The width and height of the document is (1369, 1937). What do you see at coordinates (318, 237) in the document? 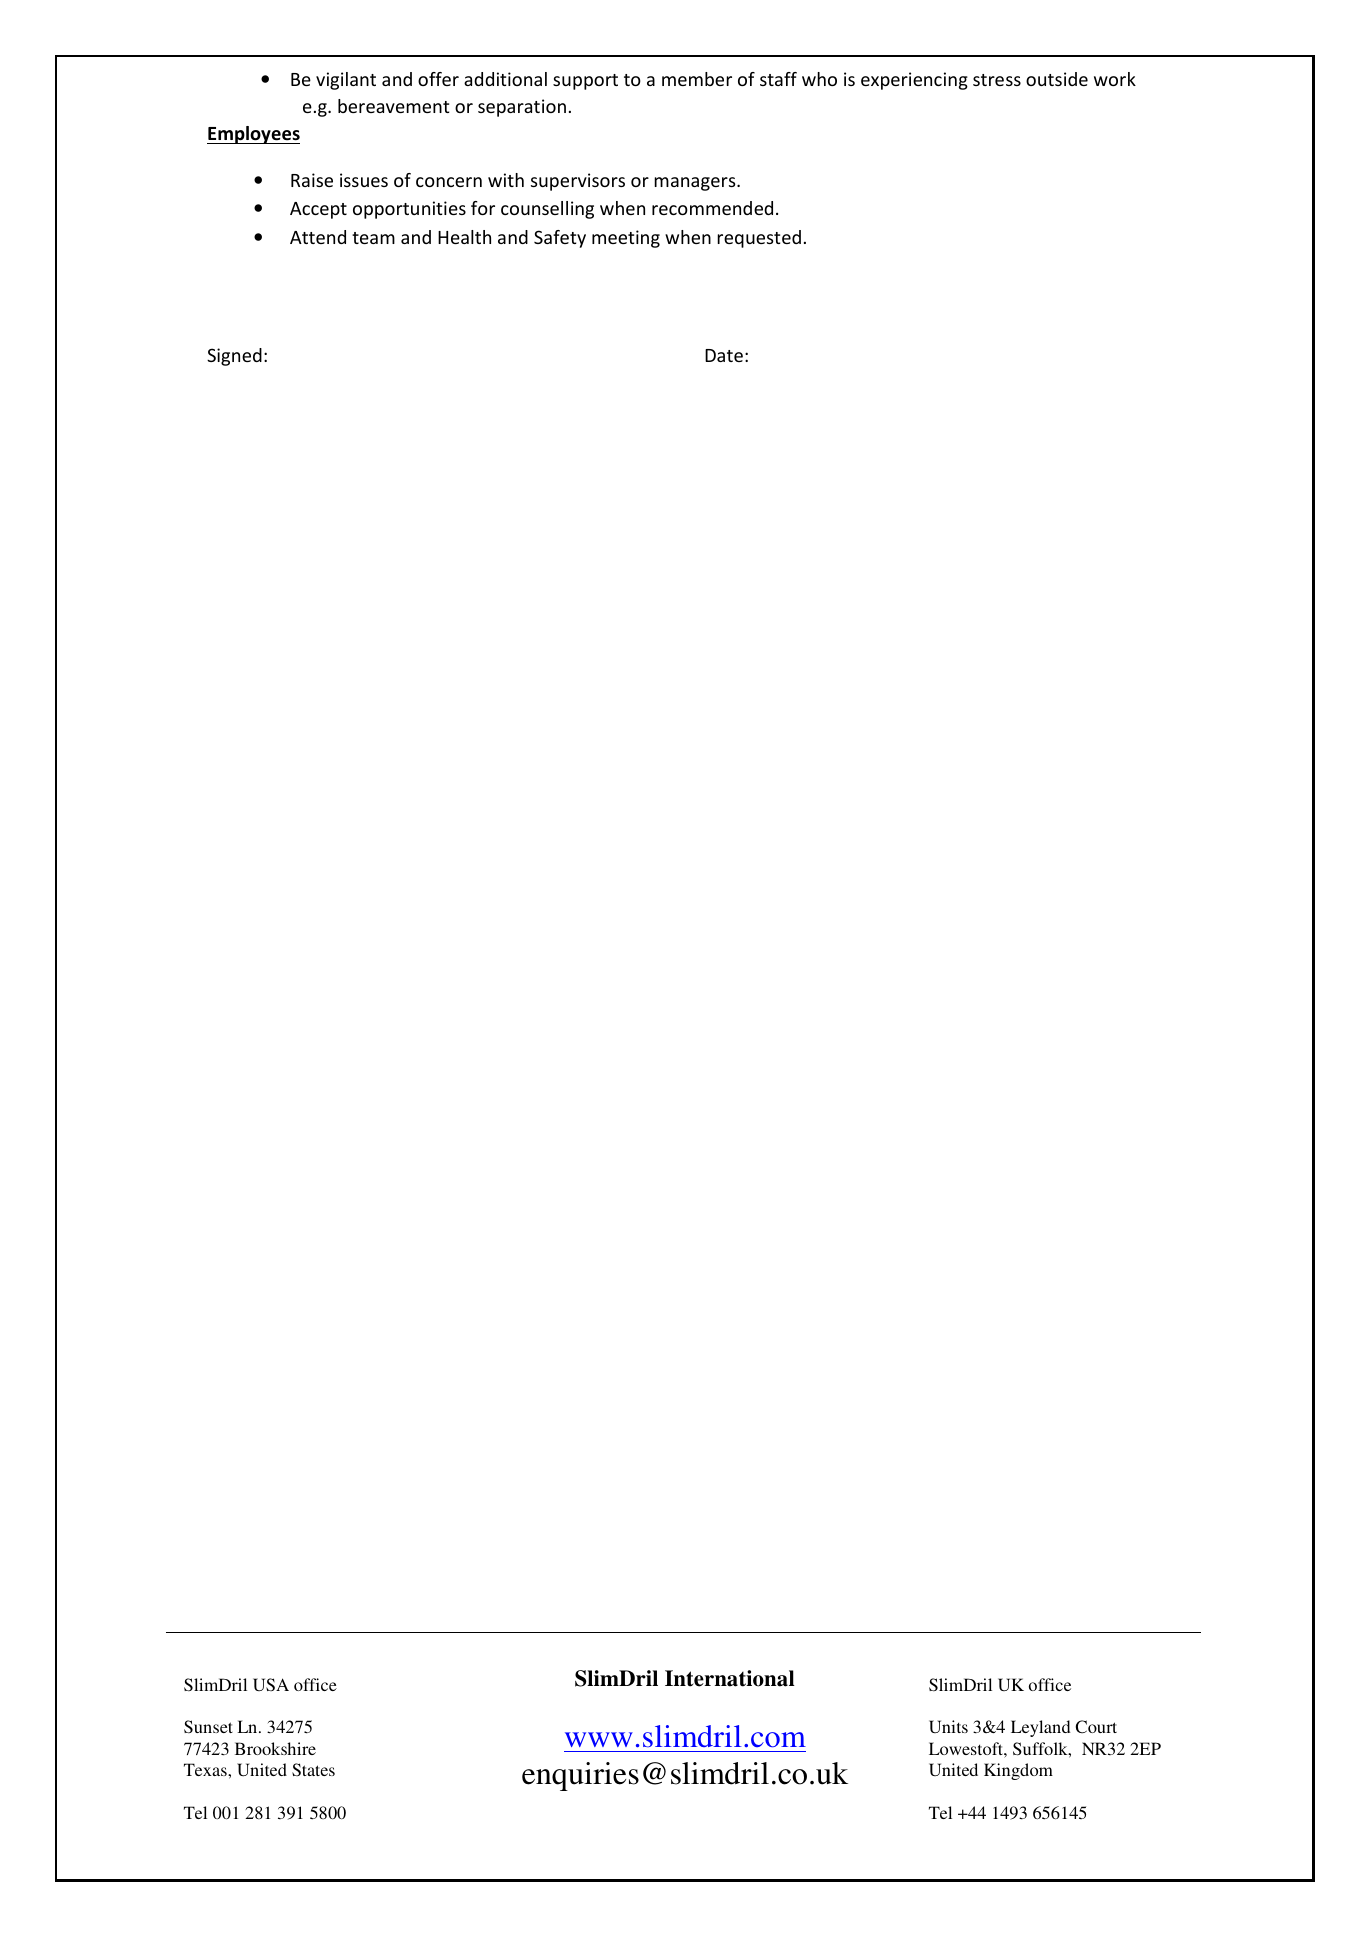
I see `Attend` at bounding box center [318, 237].
